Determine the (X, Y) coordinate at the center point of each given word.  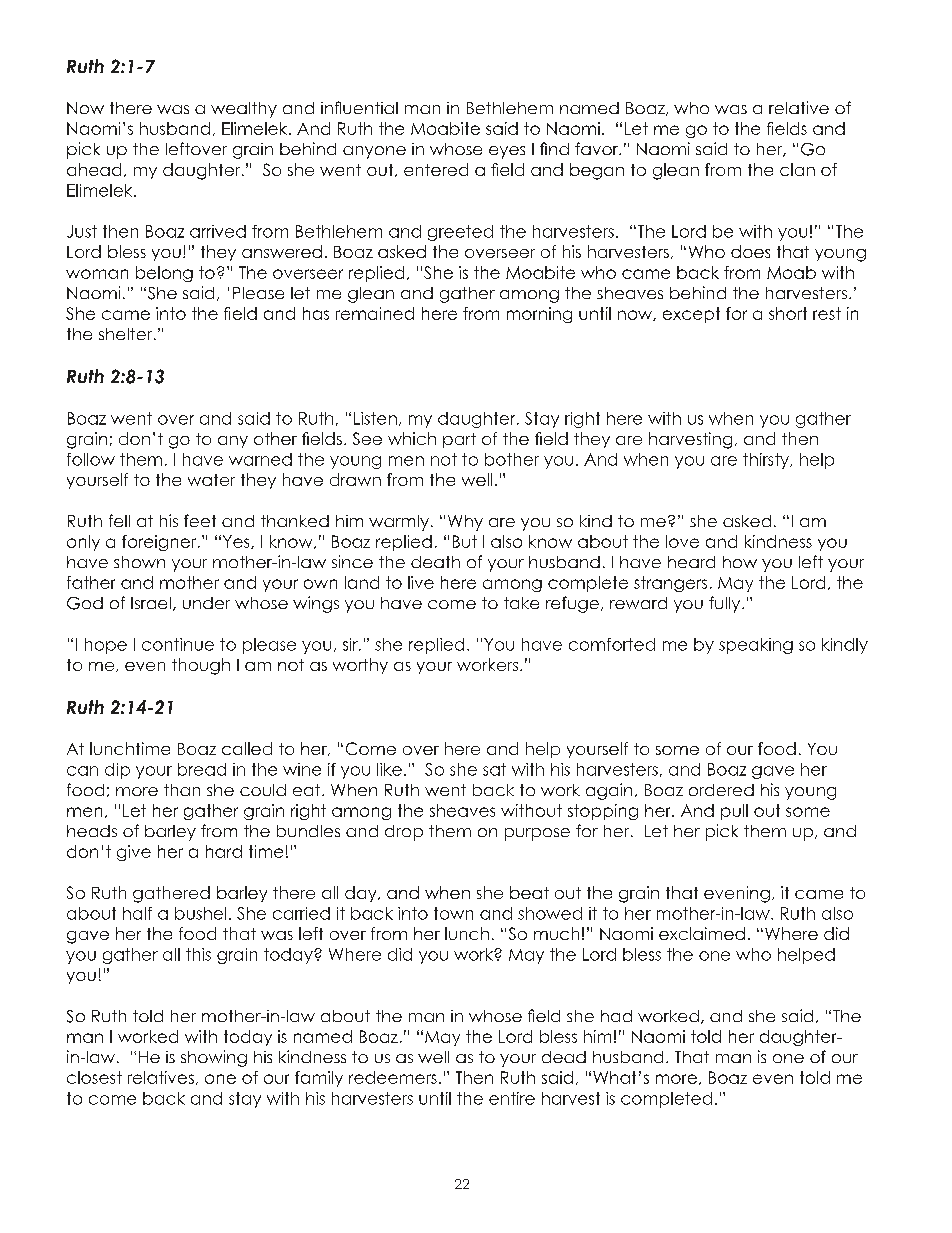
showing (214, 1058)
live (421, 582)
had (616, 1016)
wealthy (244, 110)
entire (512, 1098)
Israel (151, 603)
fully (726, 604)
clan (797, 169)
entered (436, 169)
